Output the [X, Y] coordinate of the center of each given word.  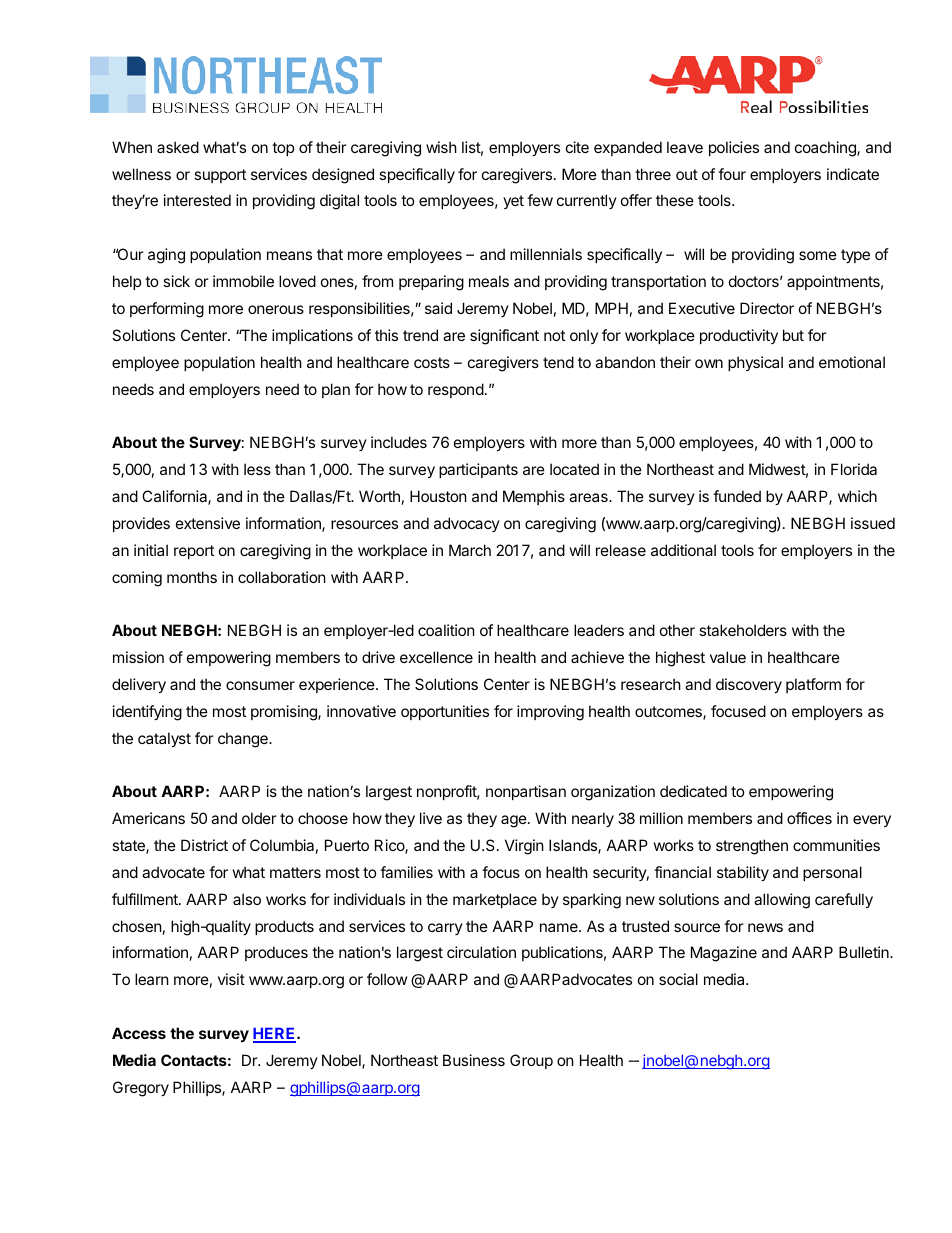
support [220, 176]
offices [809, 818]
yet [513, 202]
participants [478, 470]
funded [737, 496]
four [732, 174]
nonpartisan [526, 792]
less [257, 469]
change [244, 740]
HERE [275, 1035]
